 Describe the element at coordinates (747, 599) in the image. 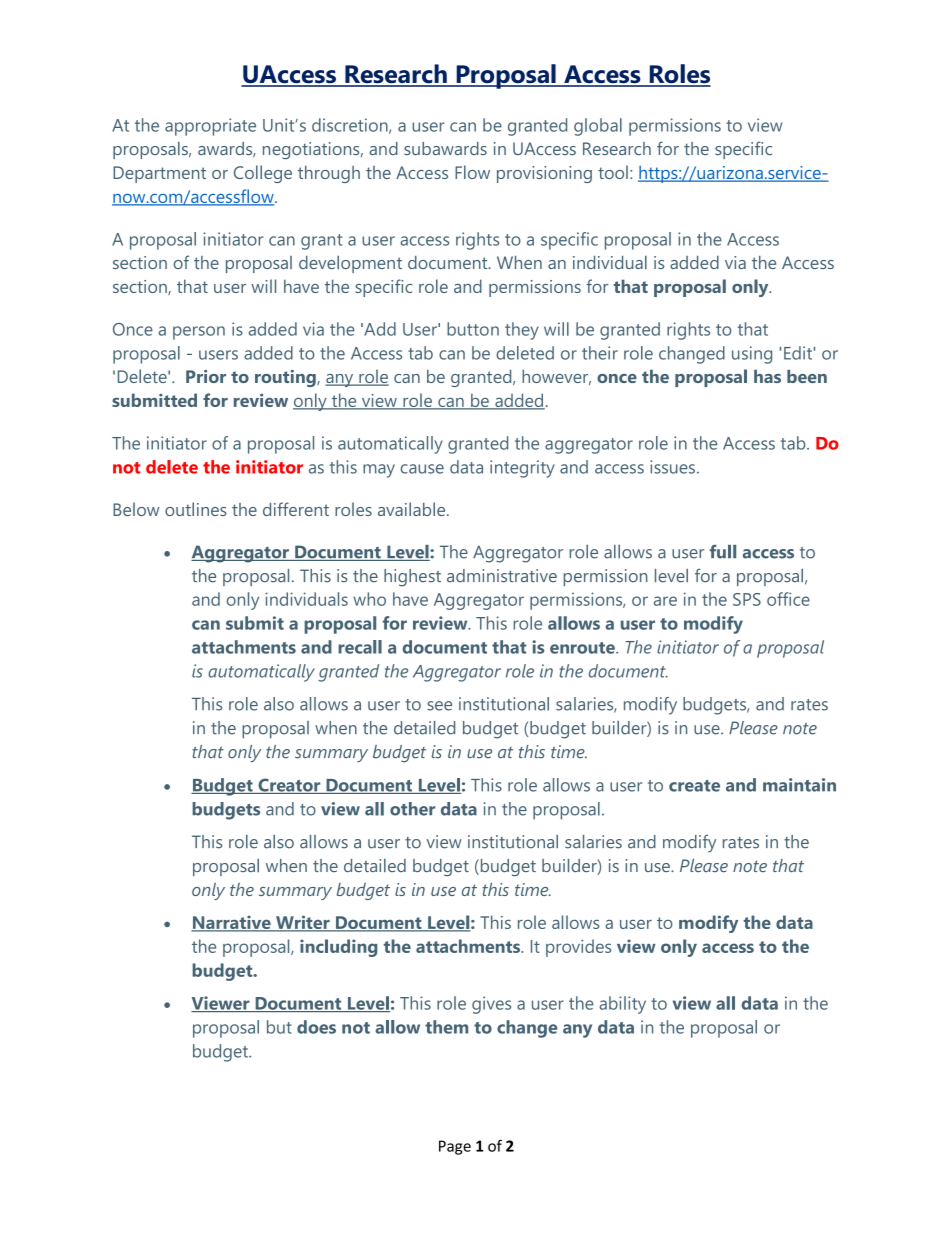

I see `SPS` at that location.
